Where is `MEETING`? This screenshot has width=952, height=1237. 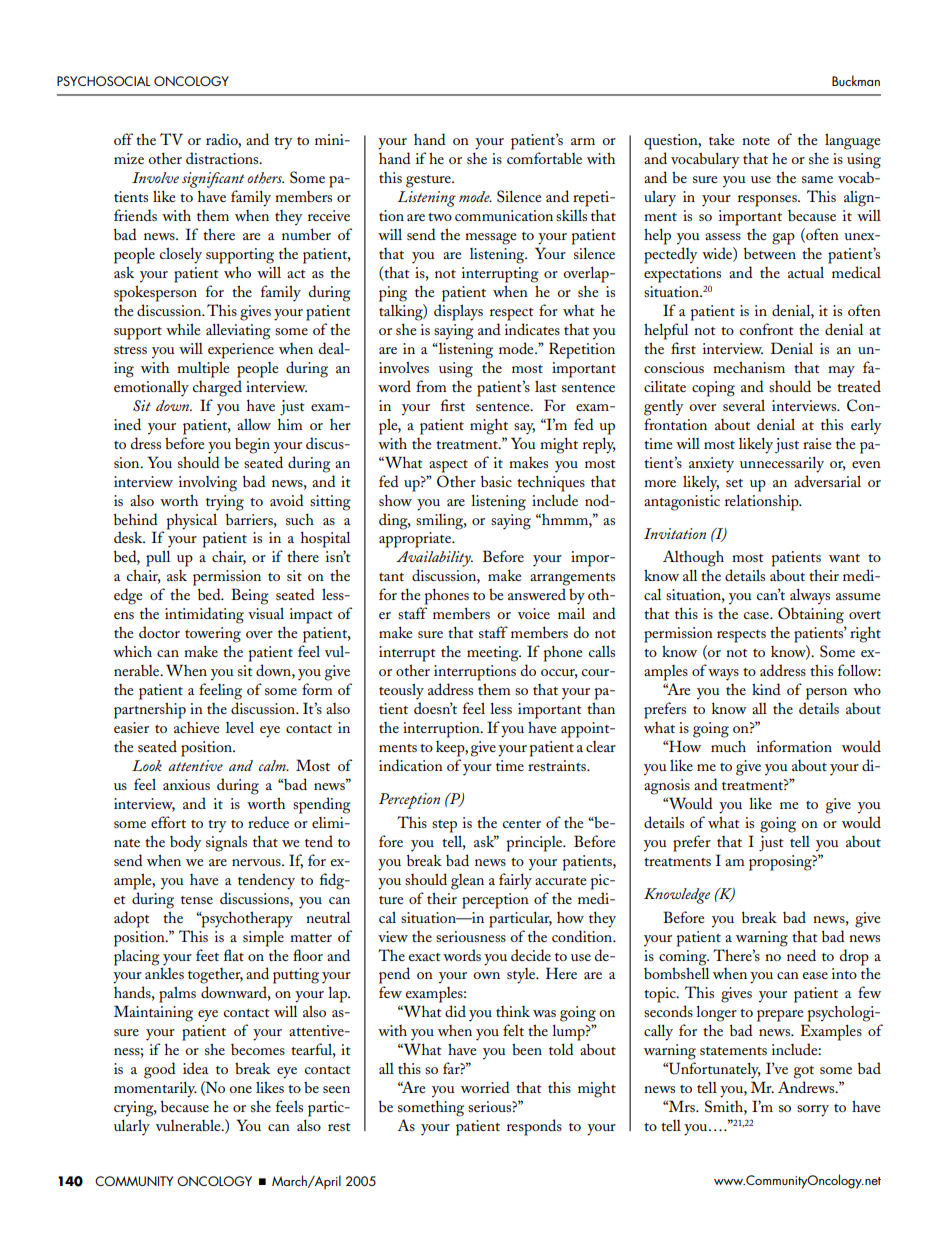
MEETING is located at coordinates (494, 654).
